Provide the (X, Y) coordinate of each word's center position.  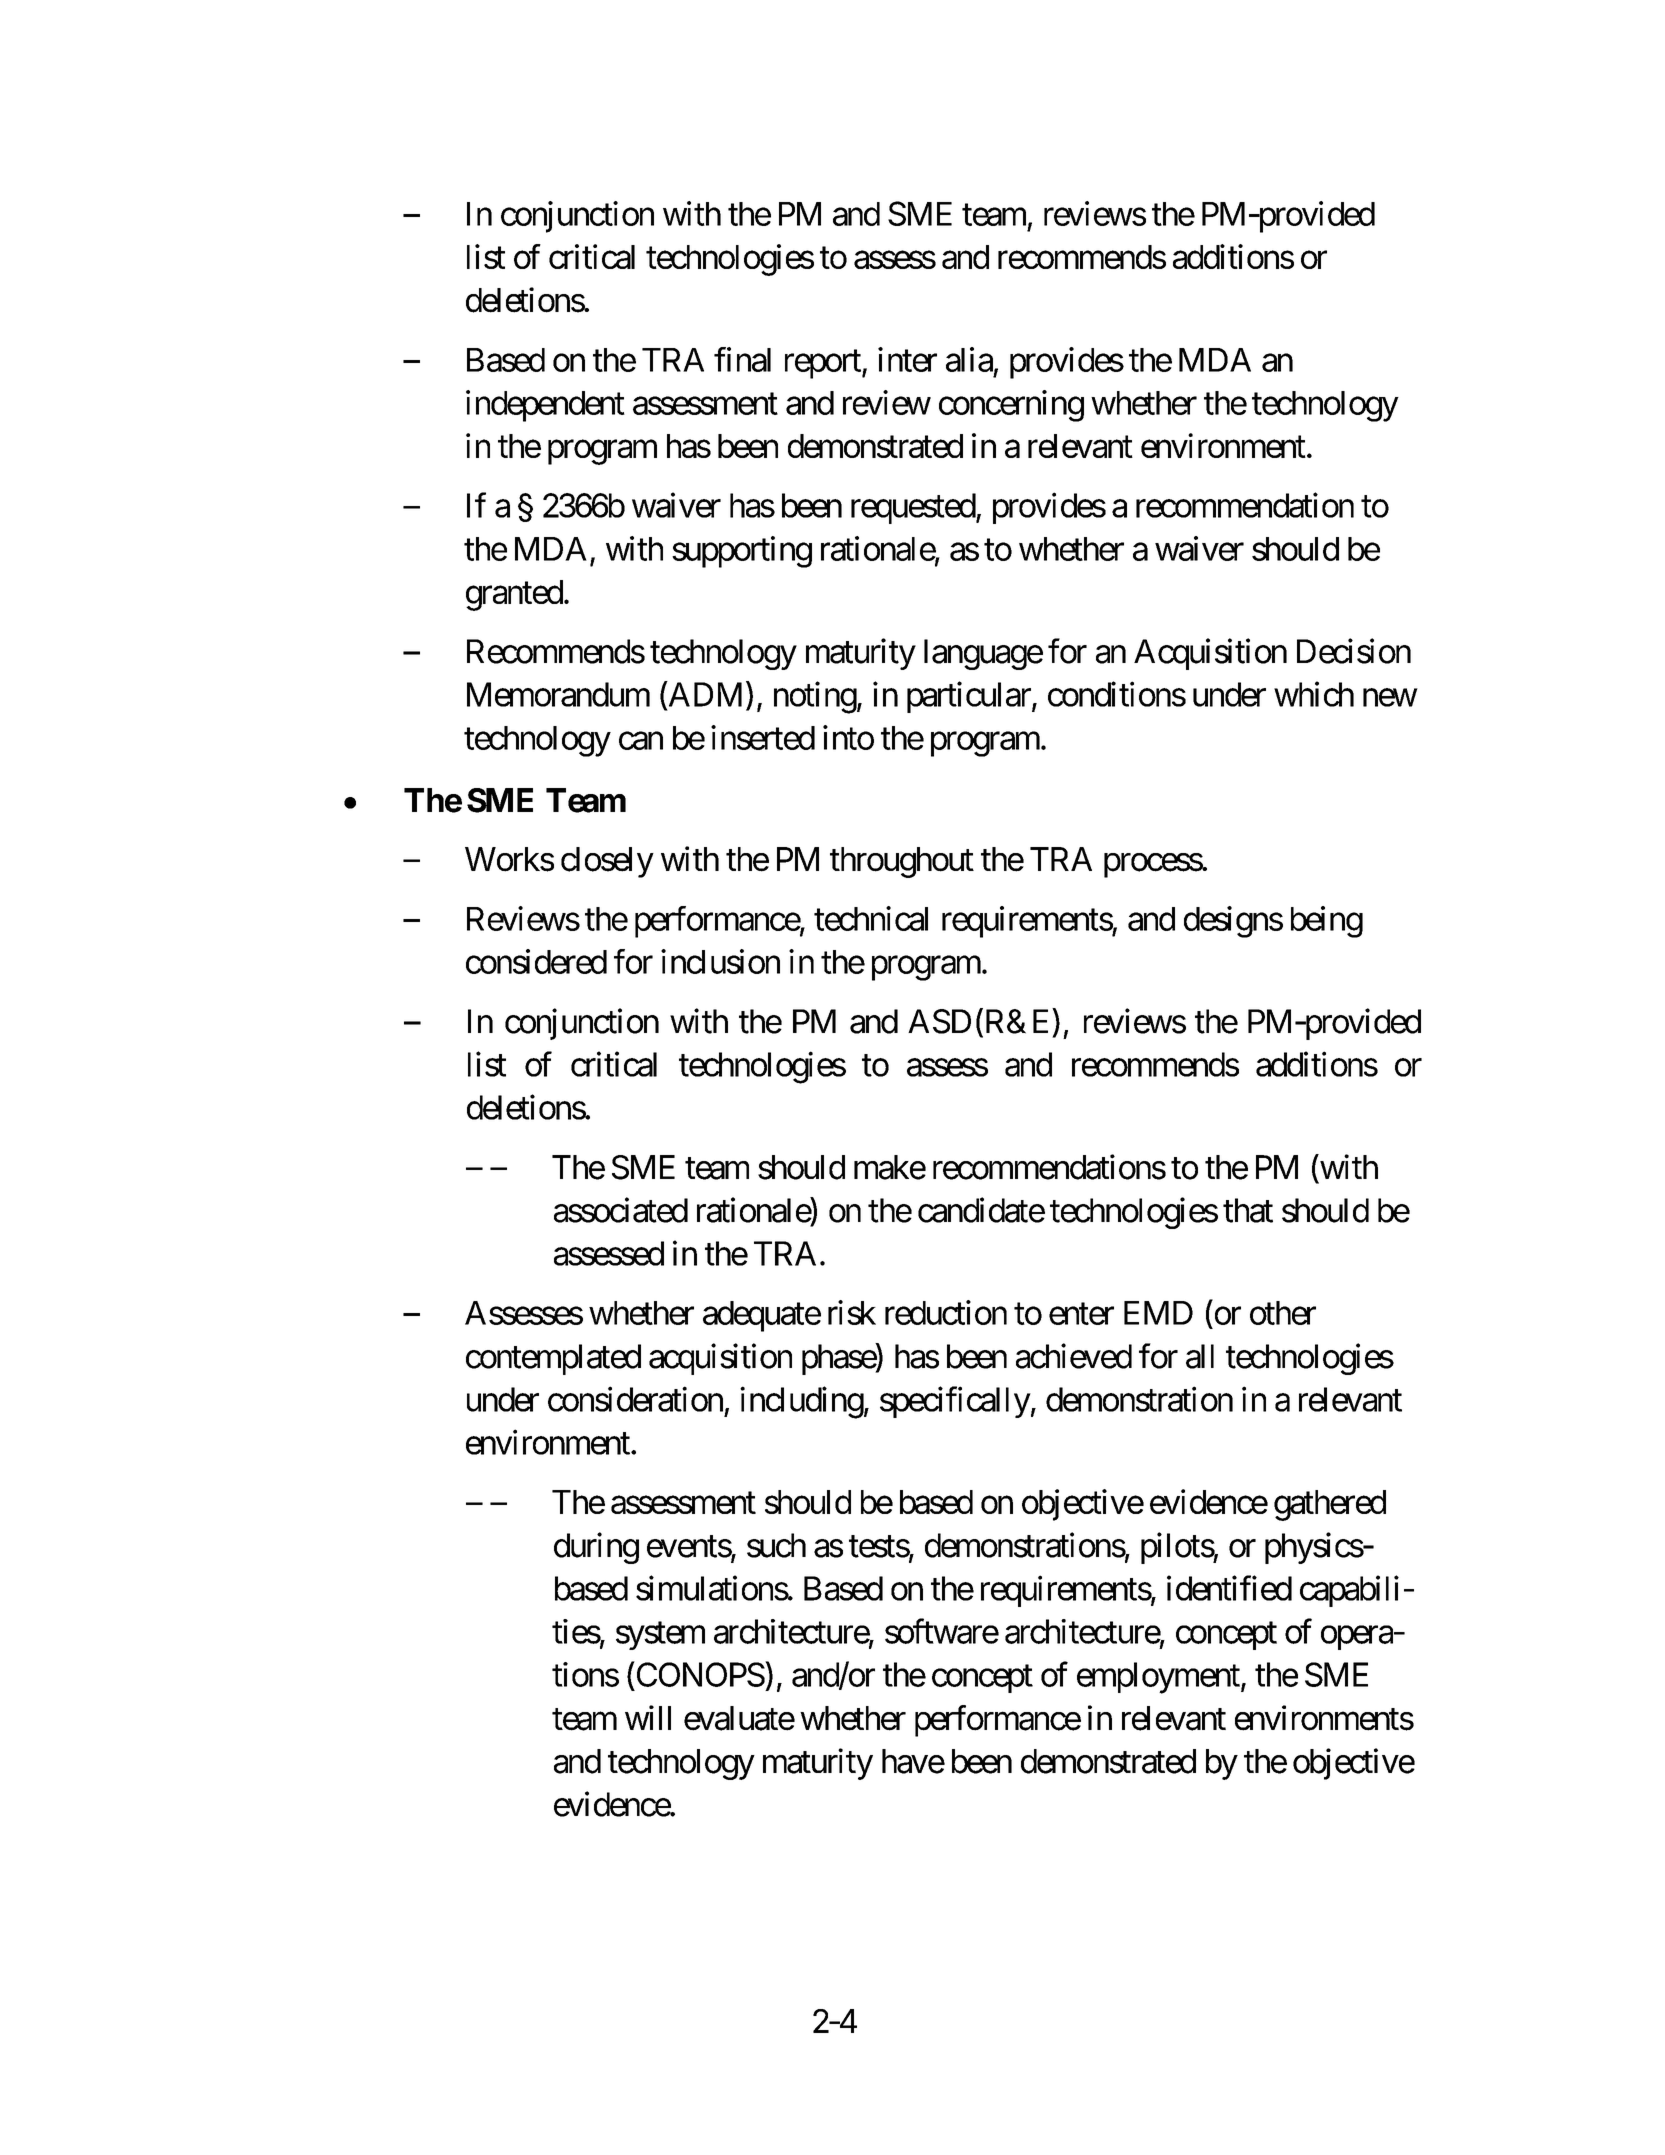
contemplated (553, 1359)
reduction (946, 1312)
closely (607, 862)
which (1314, 694)
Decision (1354, 651)
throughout (902, 862)
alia (969, 359)
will (648, 1717)
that (1248, 1210)
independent (545, 406)
